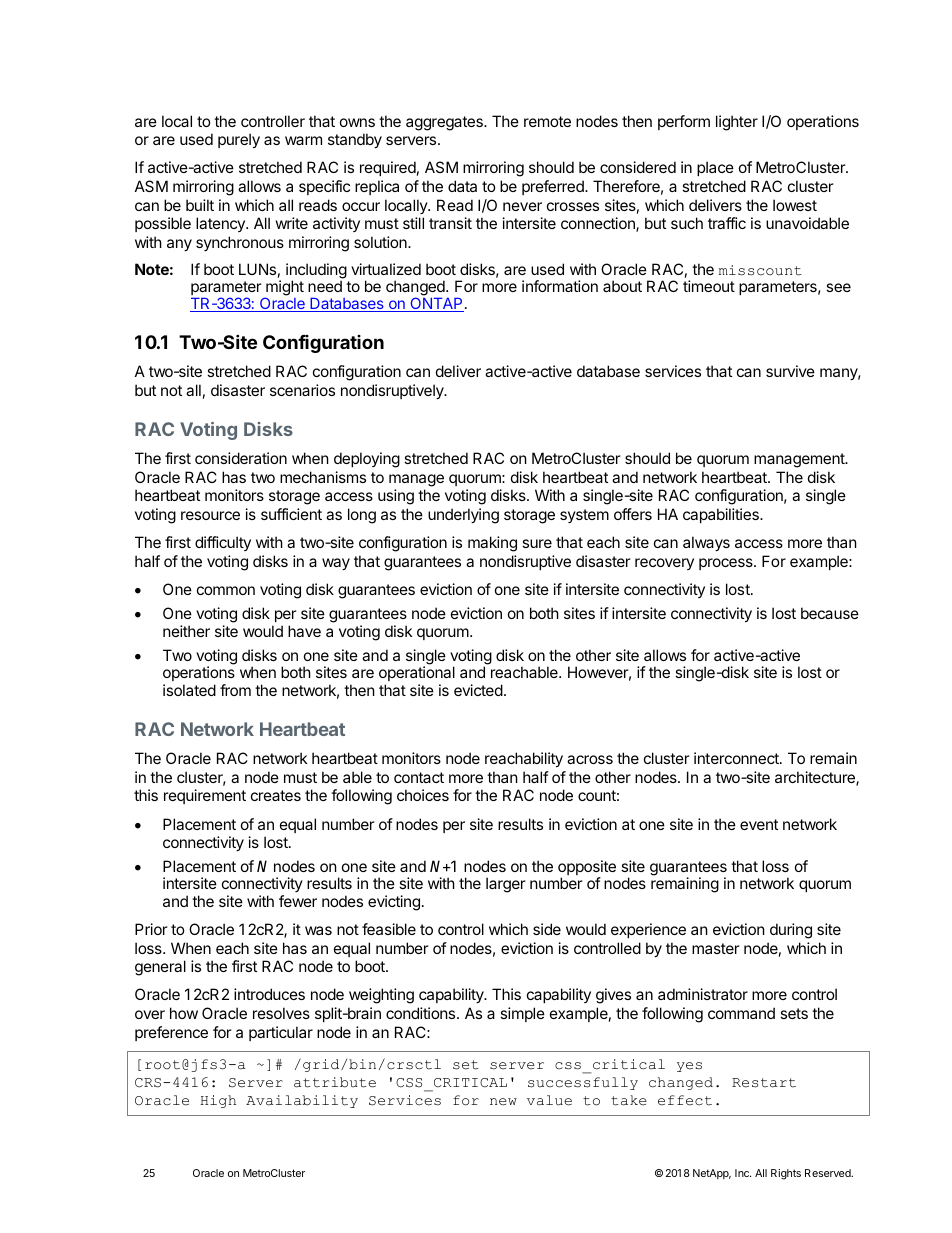  I want to click on difficulty, so click(223, 543).
